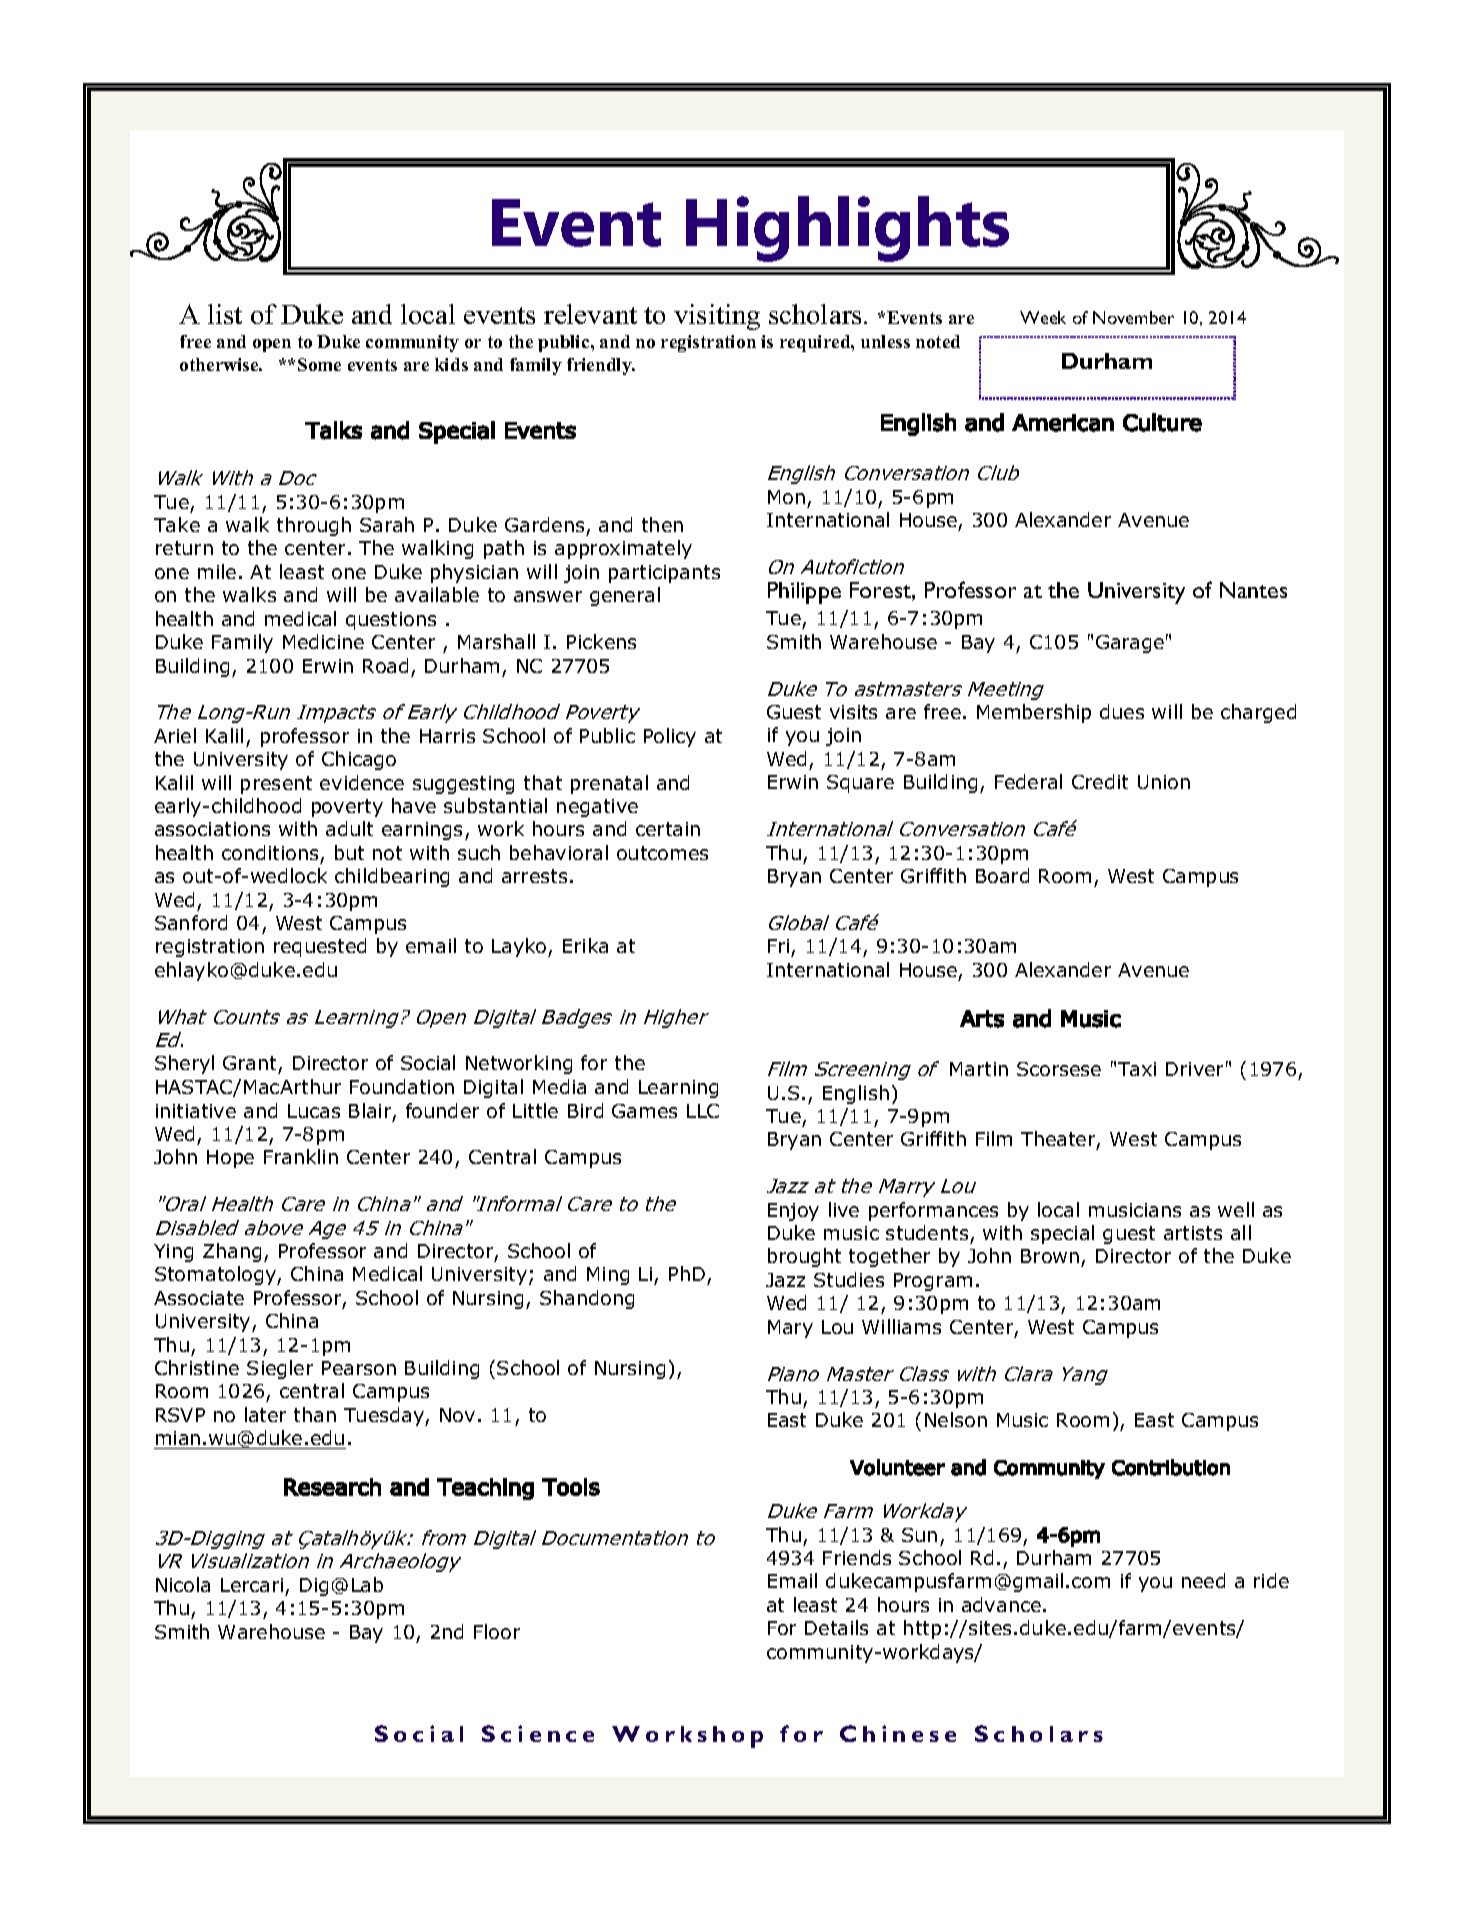 This screenshot has height=1907, width=1474. What do you see at coordinates (183, 1584) in the screenshot?
I see `Nicola` at bounding box center [183, 1584].
